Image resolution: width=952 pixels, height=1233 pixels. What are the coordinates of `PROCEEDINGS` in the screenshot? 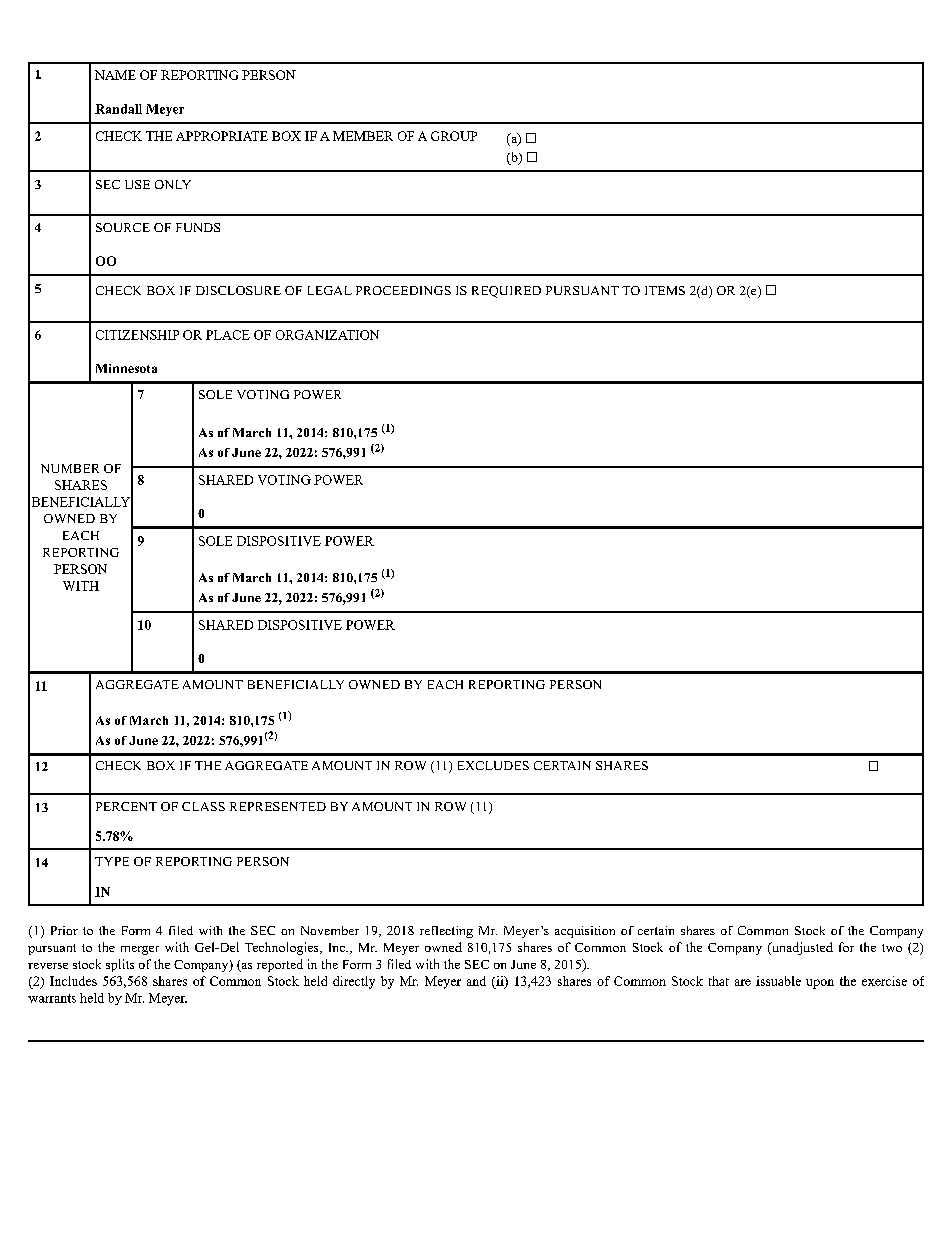 It's located at (403, 290).
